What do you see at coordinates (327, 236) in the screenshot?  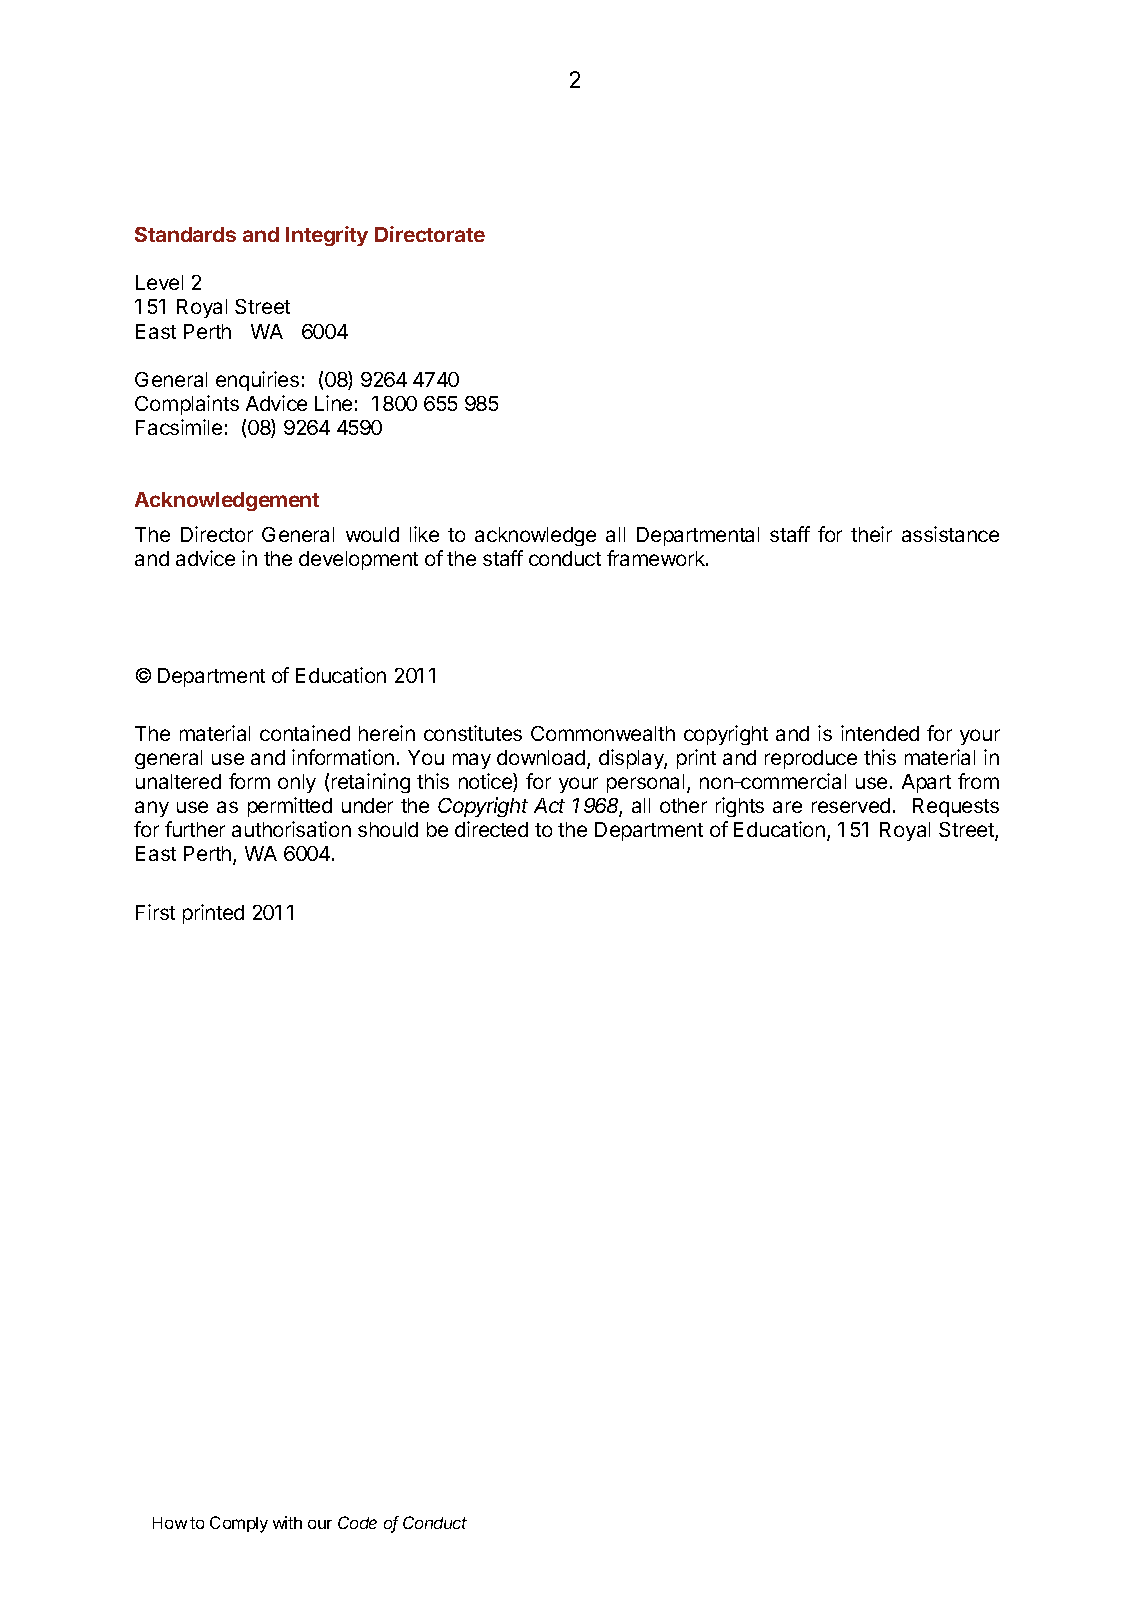 I see `Integrity` at bounding box center [327, 236].
